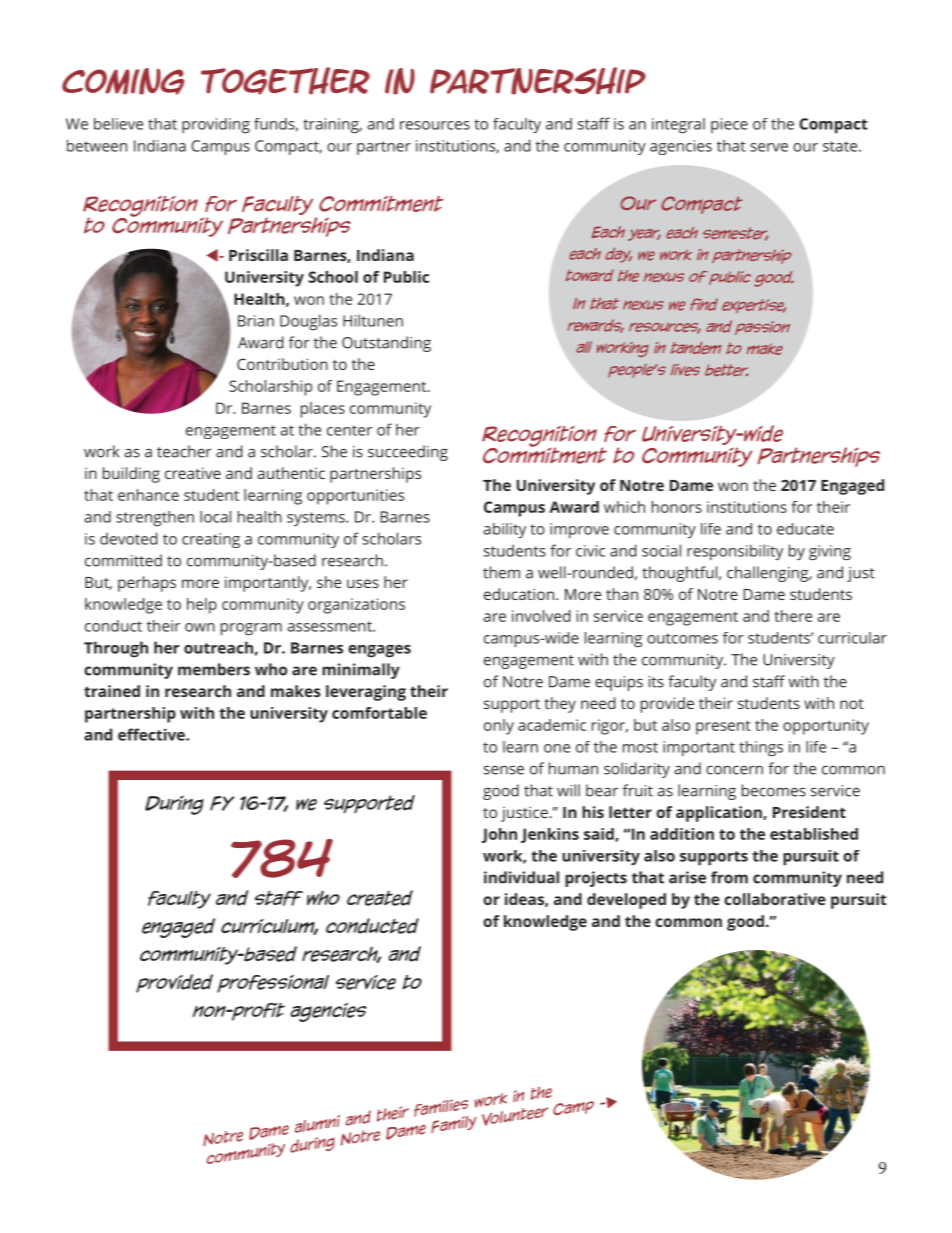 This screenshot has width=952, height=1233. I want to click on Together, so click(285, 81).
